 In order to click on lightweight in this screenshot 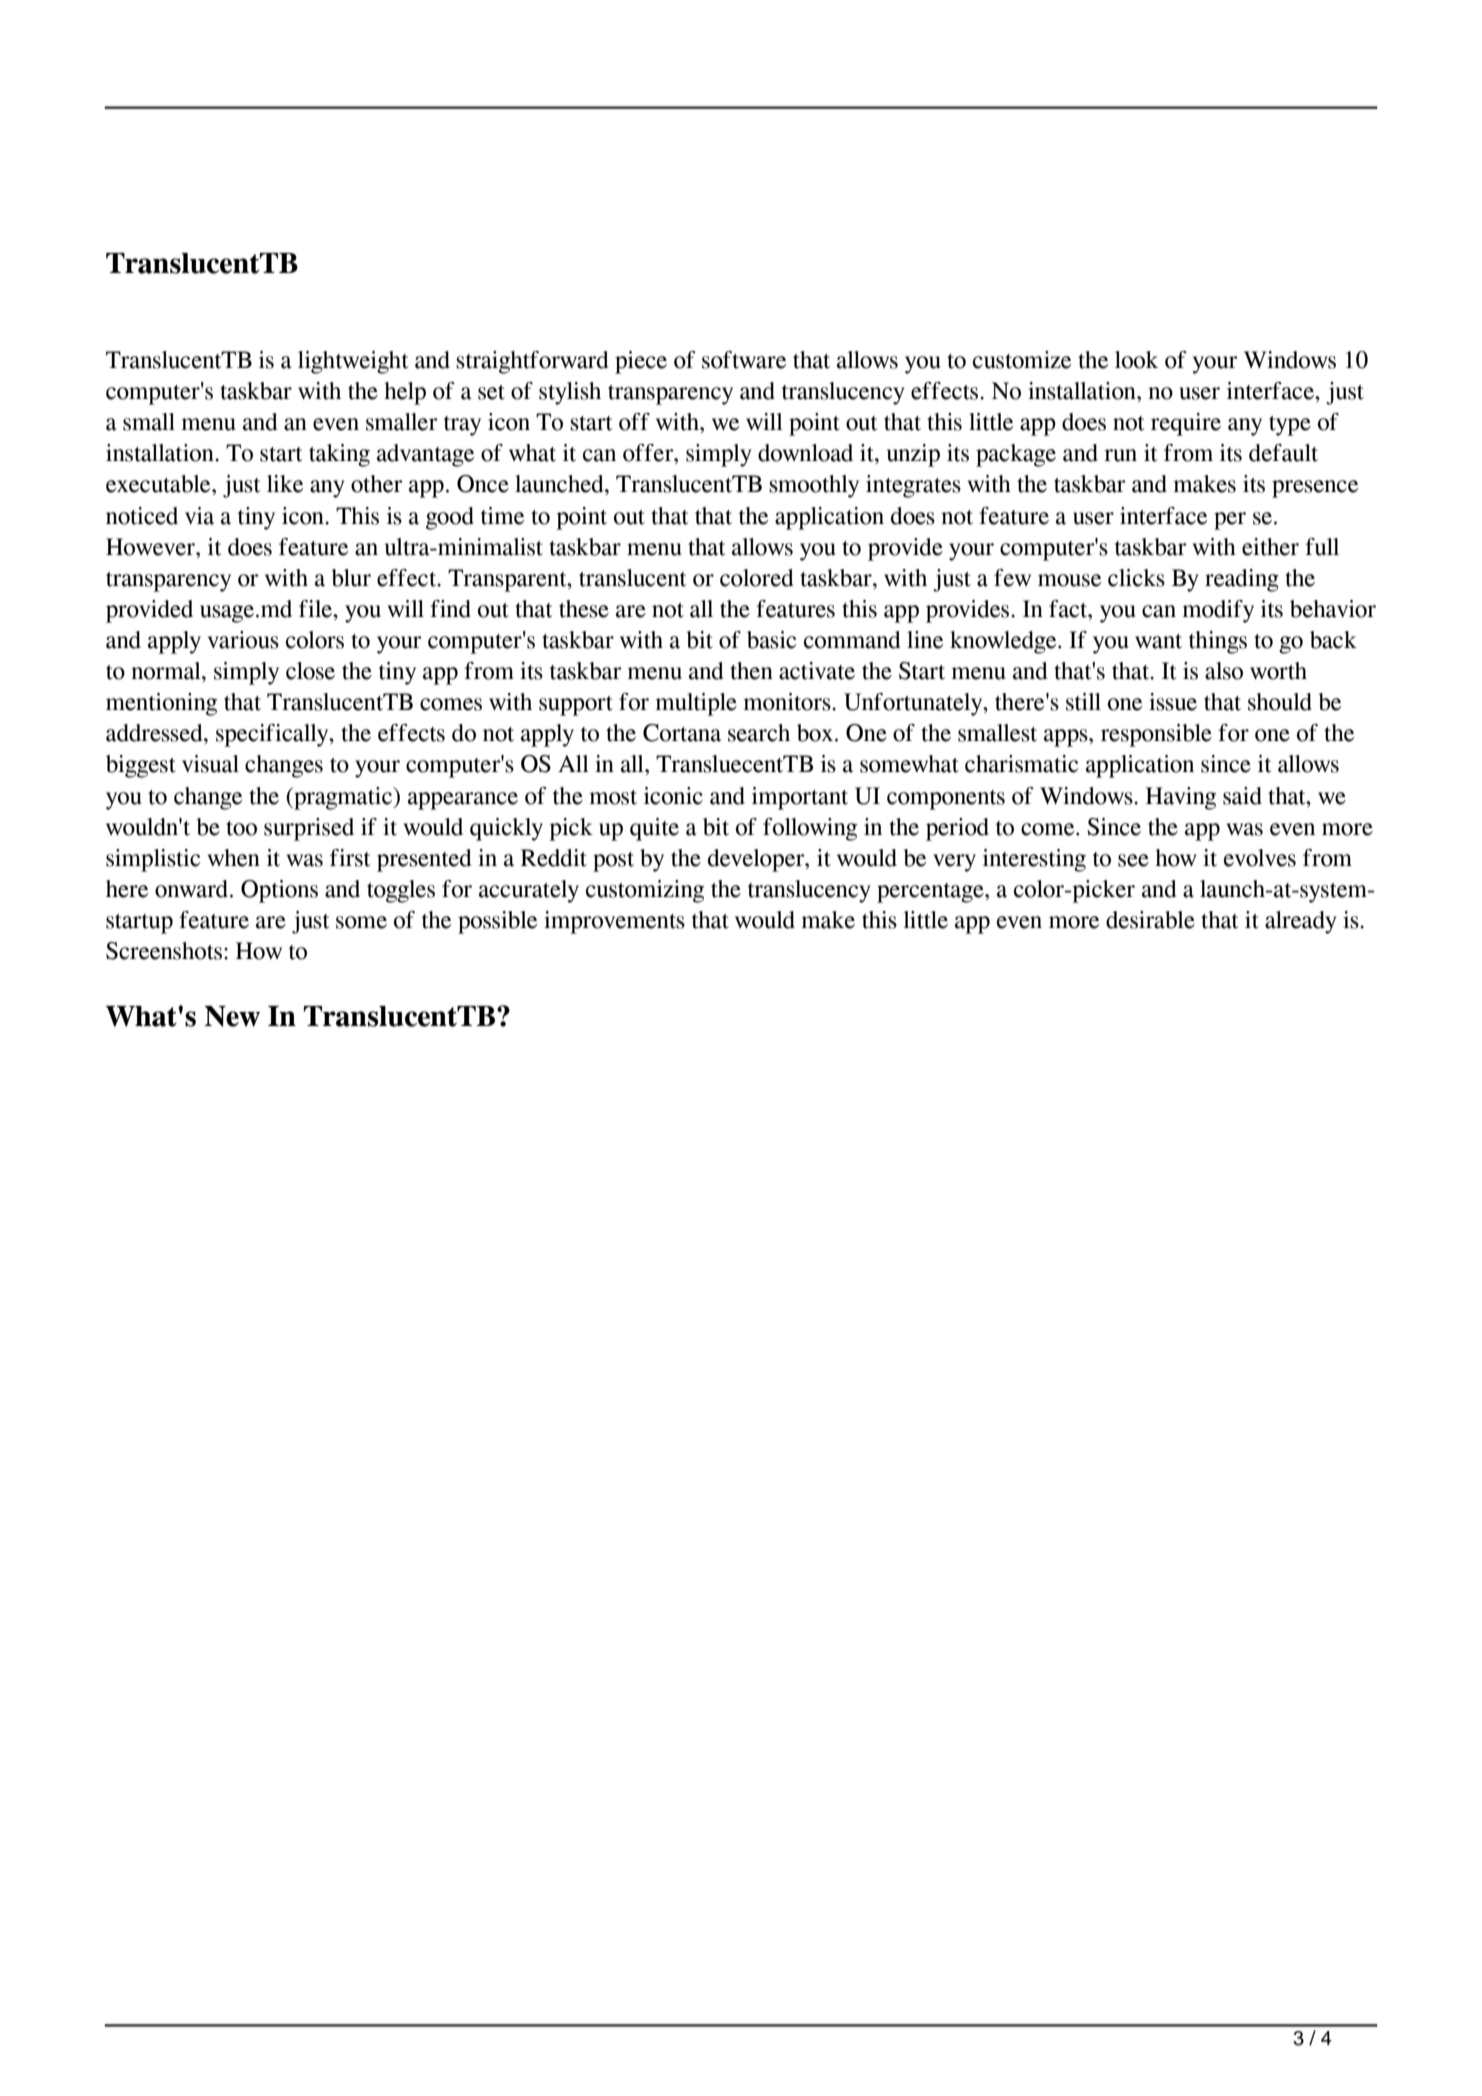, I will do `click(353, 362)`.
